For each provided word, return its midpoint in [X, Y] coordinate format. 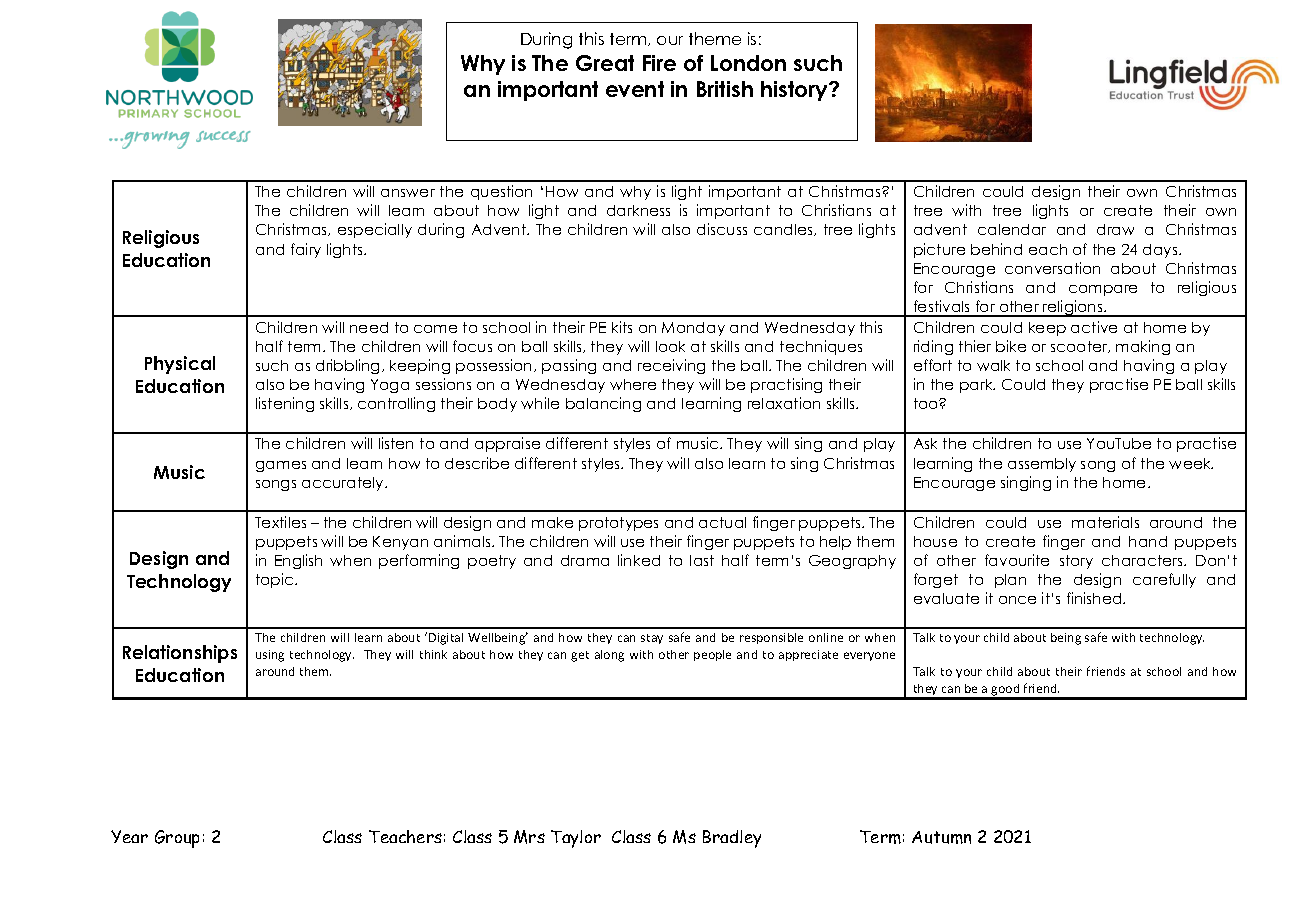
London [748, 63]
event [635, 89]
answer [408, 193]
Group [177, 839]
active [1094, 327]
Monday [693, 329]
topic [276, 580]
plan [1010, 581]
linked [639, 560]
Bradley [732, 839]
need [369, 327]
